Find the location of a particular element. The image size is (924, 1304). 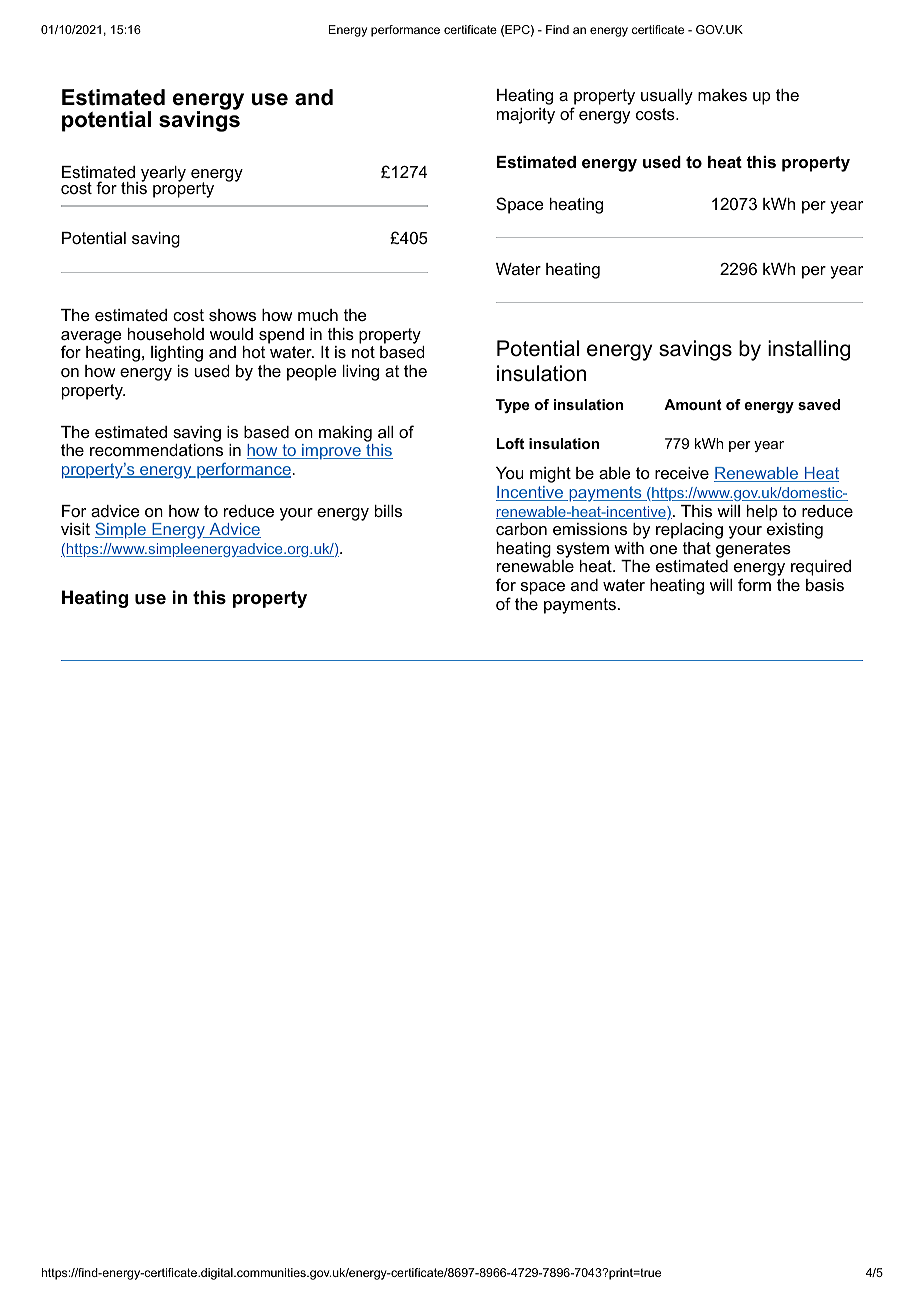

recommendations is located at coordinates (156, 450).
